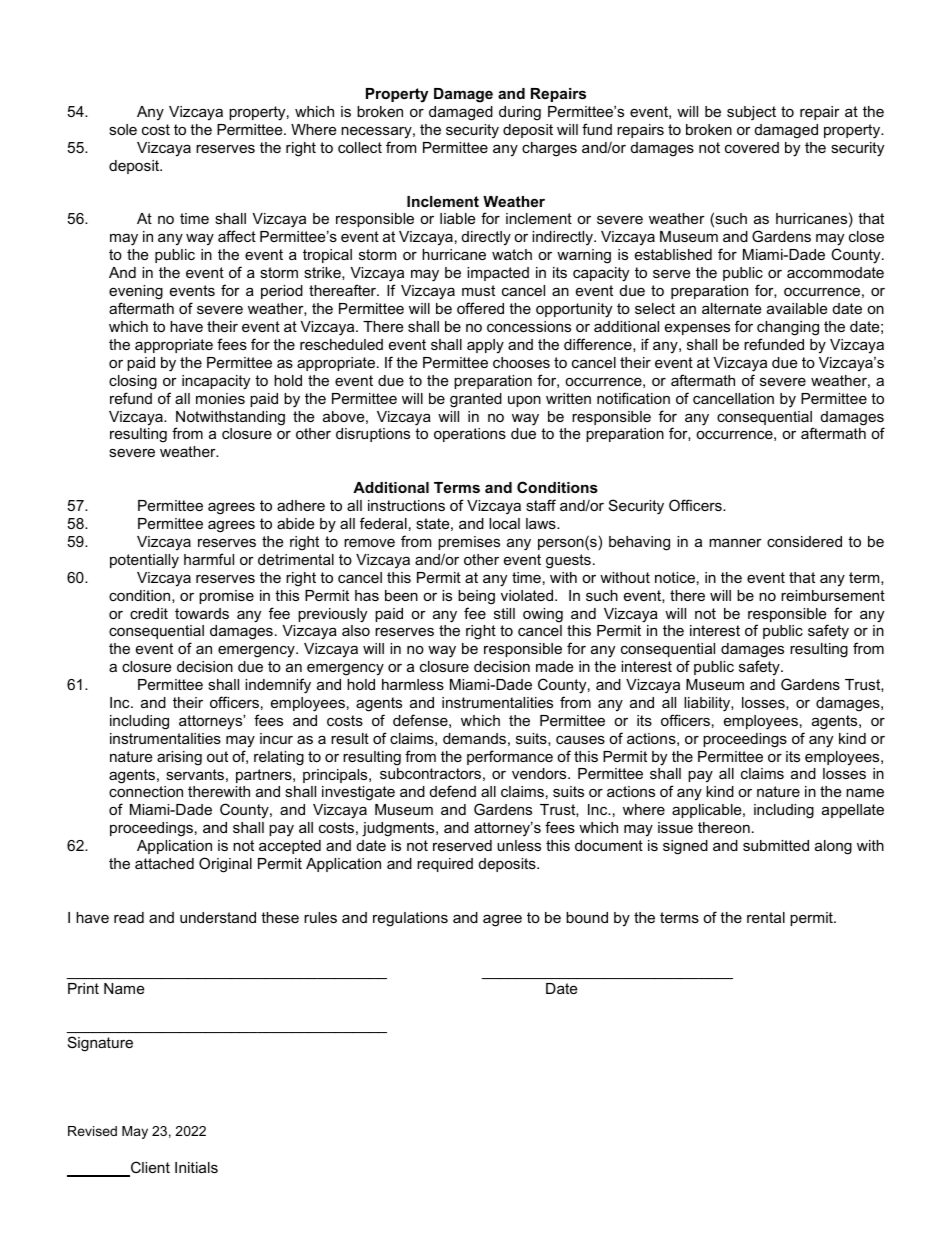 The height and width of the page is (1233, 952). Describe the element at coordinates (196, 1167) in the page. I see `Initials` at that location.
